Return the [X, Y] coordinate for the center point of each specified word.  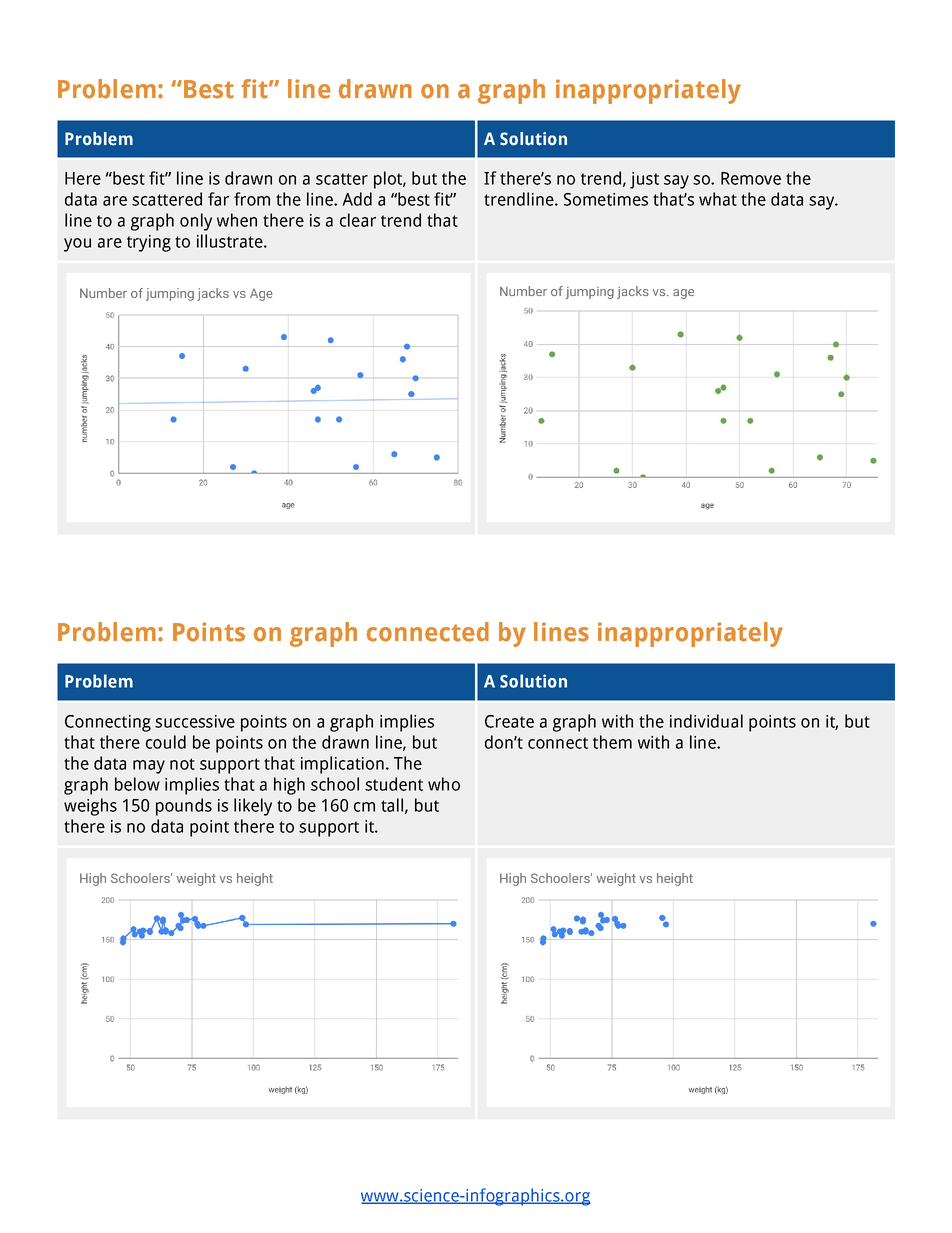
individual [706, 721]
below [137, 784]
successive [195, 721]
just [644, 180]
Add [357, 199]
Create [509, 721]
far [218, 199]
